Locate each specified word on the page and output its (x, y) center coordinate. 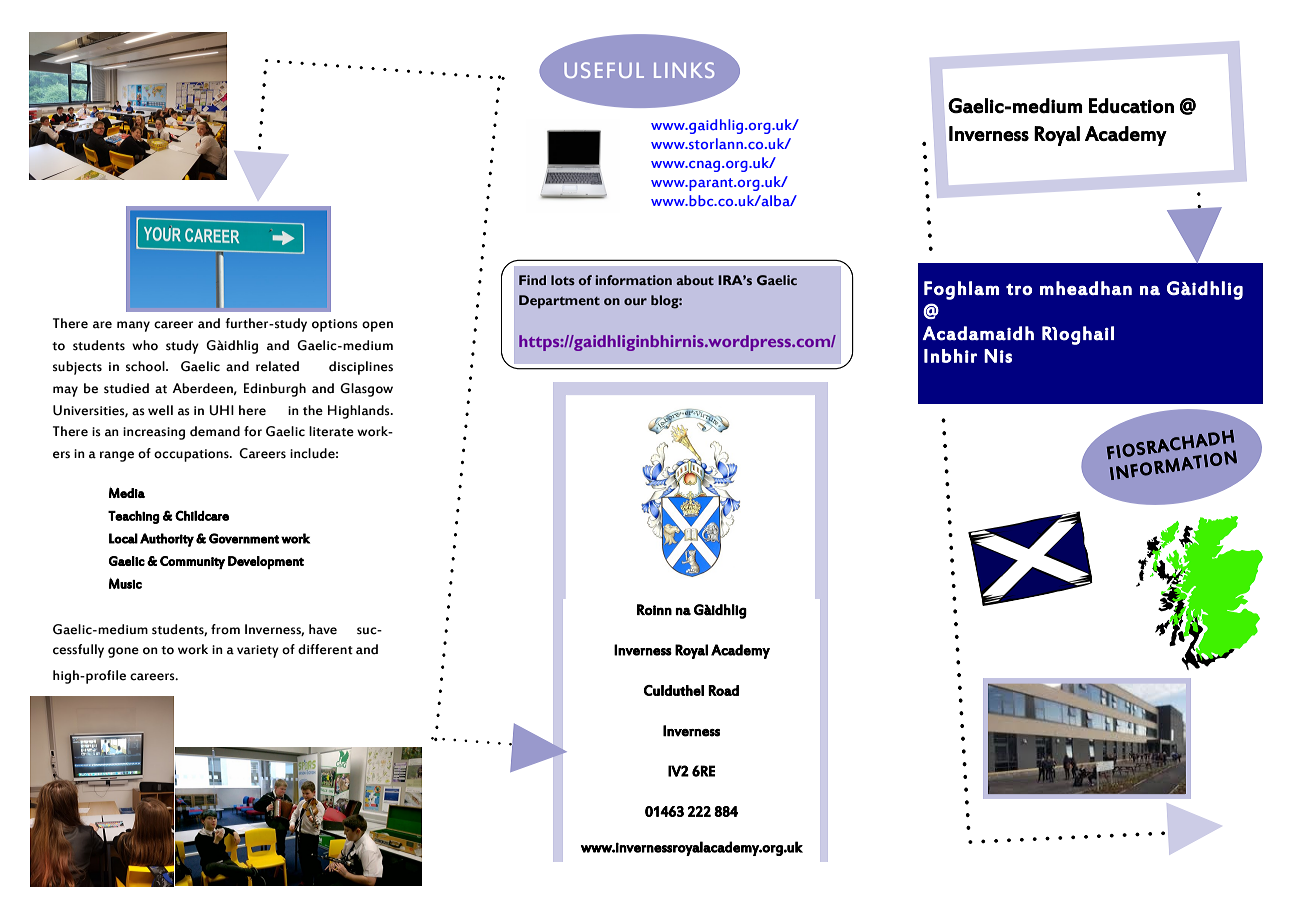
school (146, 366)
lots (563, 280)
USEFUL (604, 70)
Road (723, 690)
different (325, 649)
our (635, 301)
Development (266, 562)
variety (258, 651)
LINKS (684, 70)
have (323, 629)
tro (1019, 289)
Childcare (202, 515)
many (133, 326)
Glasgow (366, 390)
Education (1131, 106)
